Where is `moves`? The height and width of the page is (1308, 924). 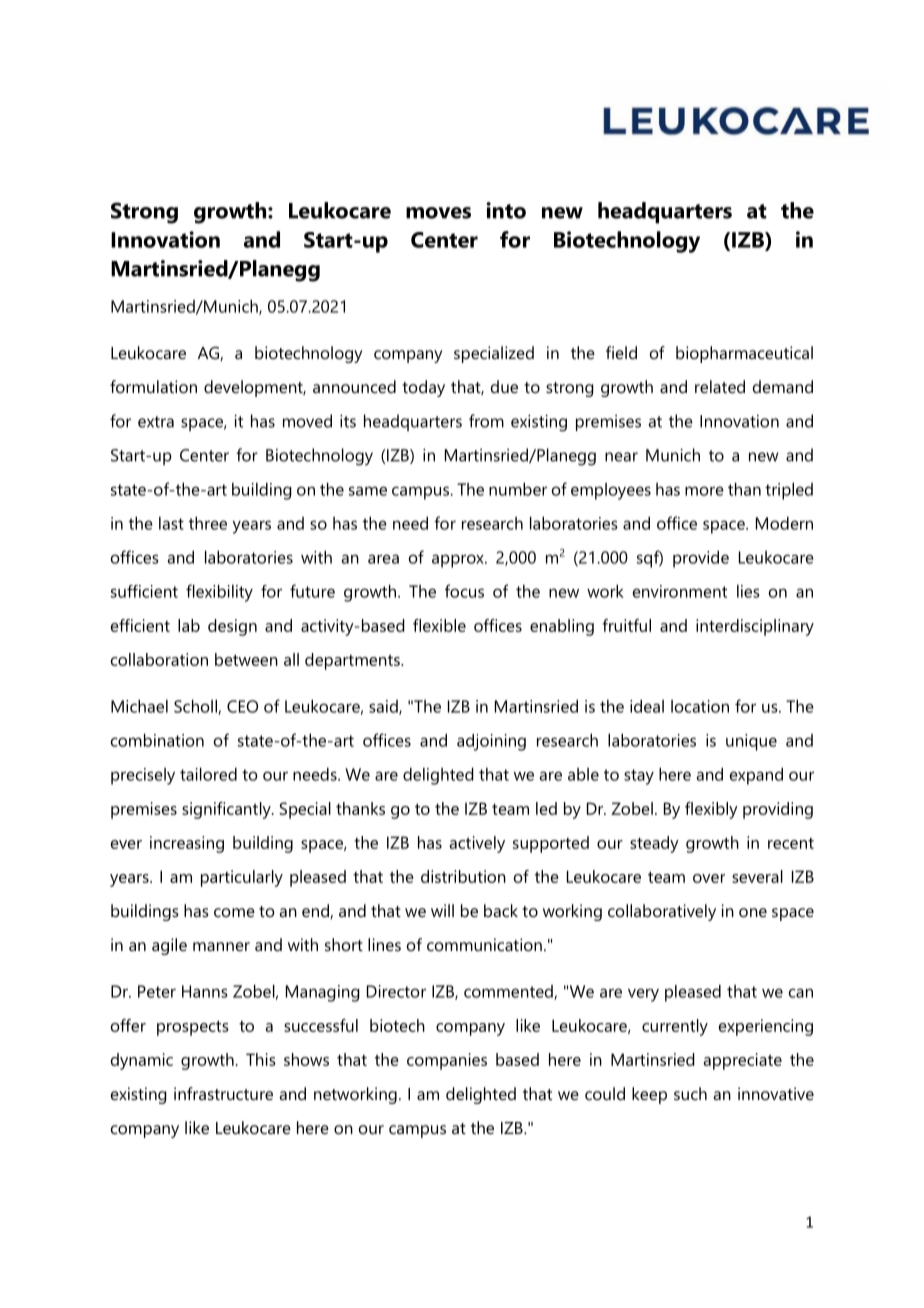 moves is located at coordinates (438, 213).
